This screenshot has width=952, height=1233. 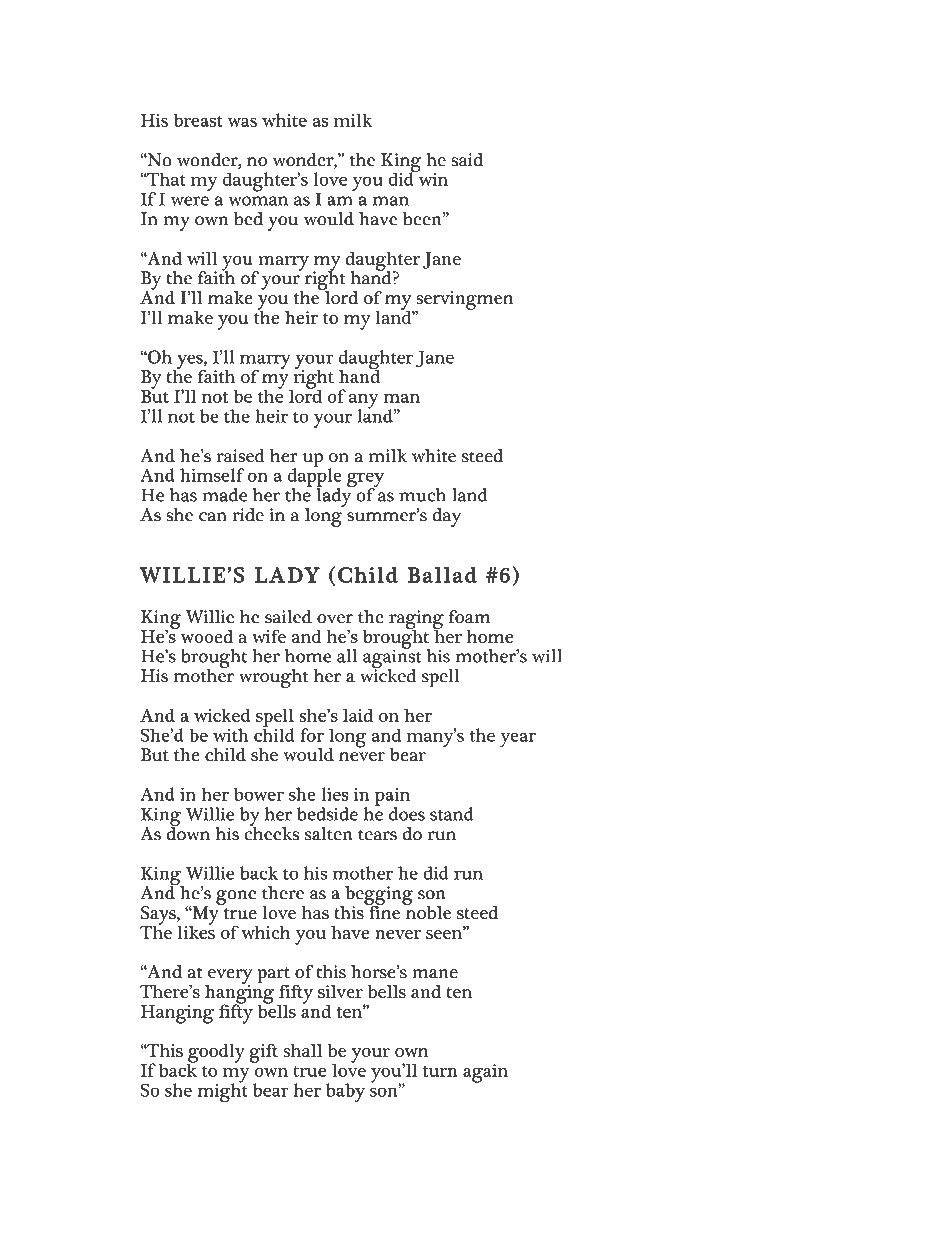 I want to click on win, so click(x=432, y=178).
